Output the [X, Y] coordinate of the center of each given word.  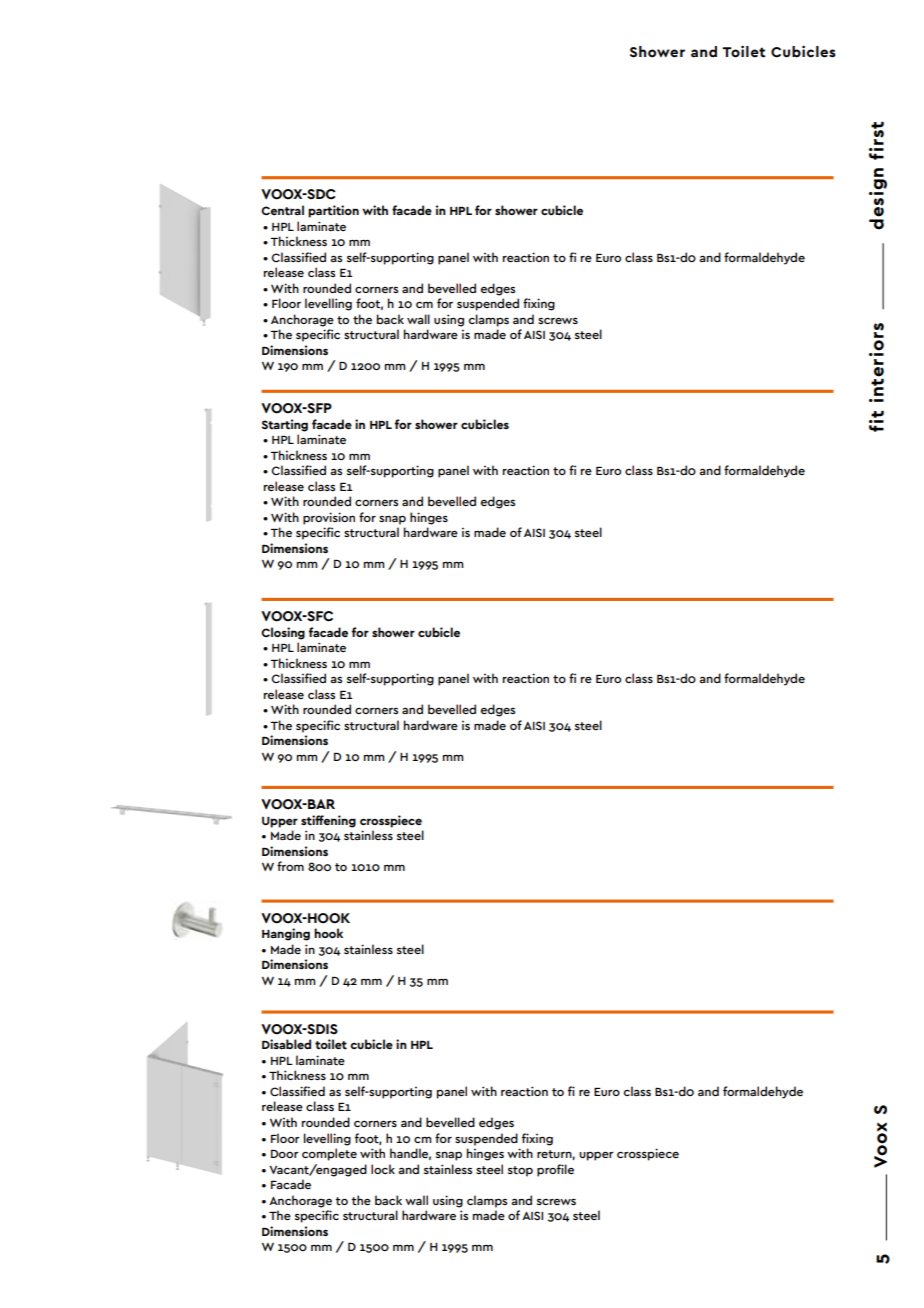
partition [333, 211]
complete [329, 1154]
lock [383, 1169]
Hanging [286, 934]
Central [282, 210]
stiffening [328, 821]
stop [520, 1171]
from [290, 866]
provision [329, 518]
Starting [284, 425]
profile [555, 1170]
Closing [283, 633]
